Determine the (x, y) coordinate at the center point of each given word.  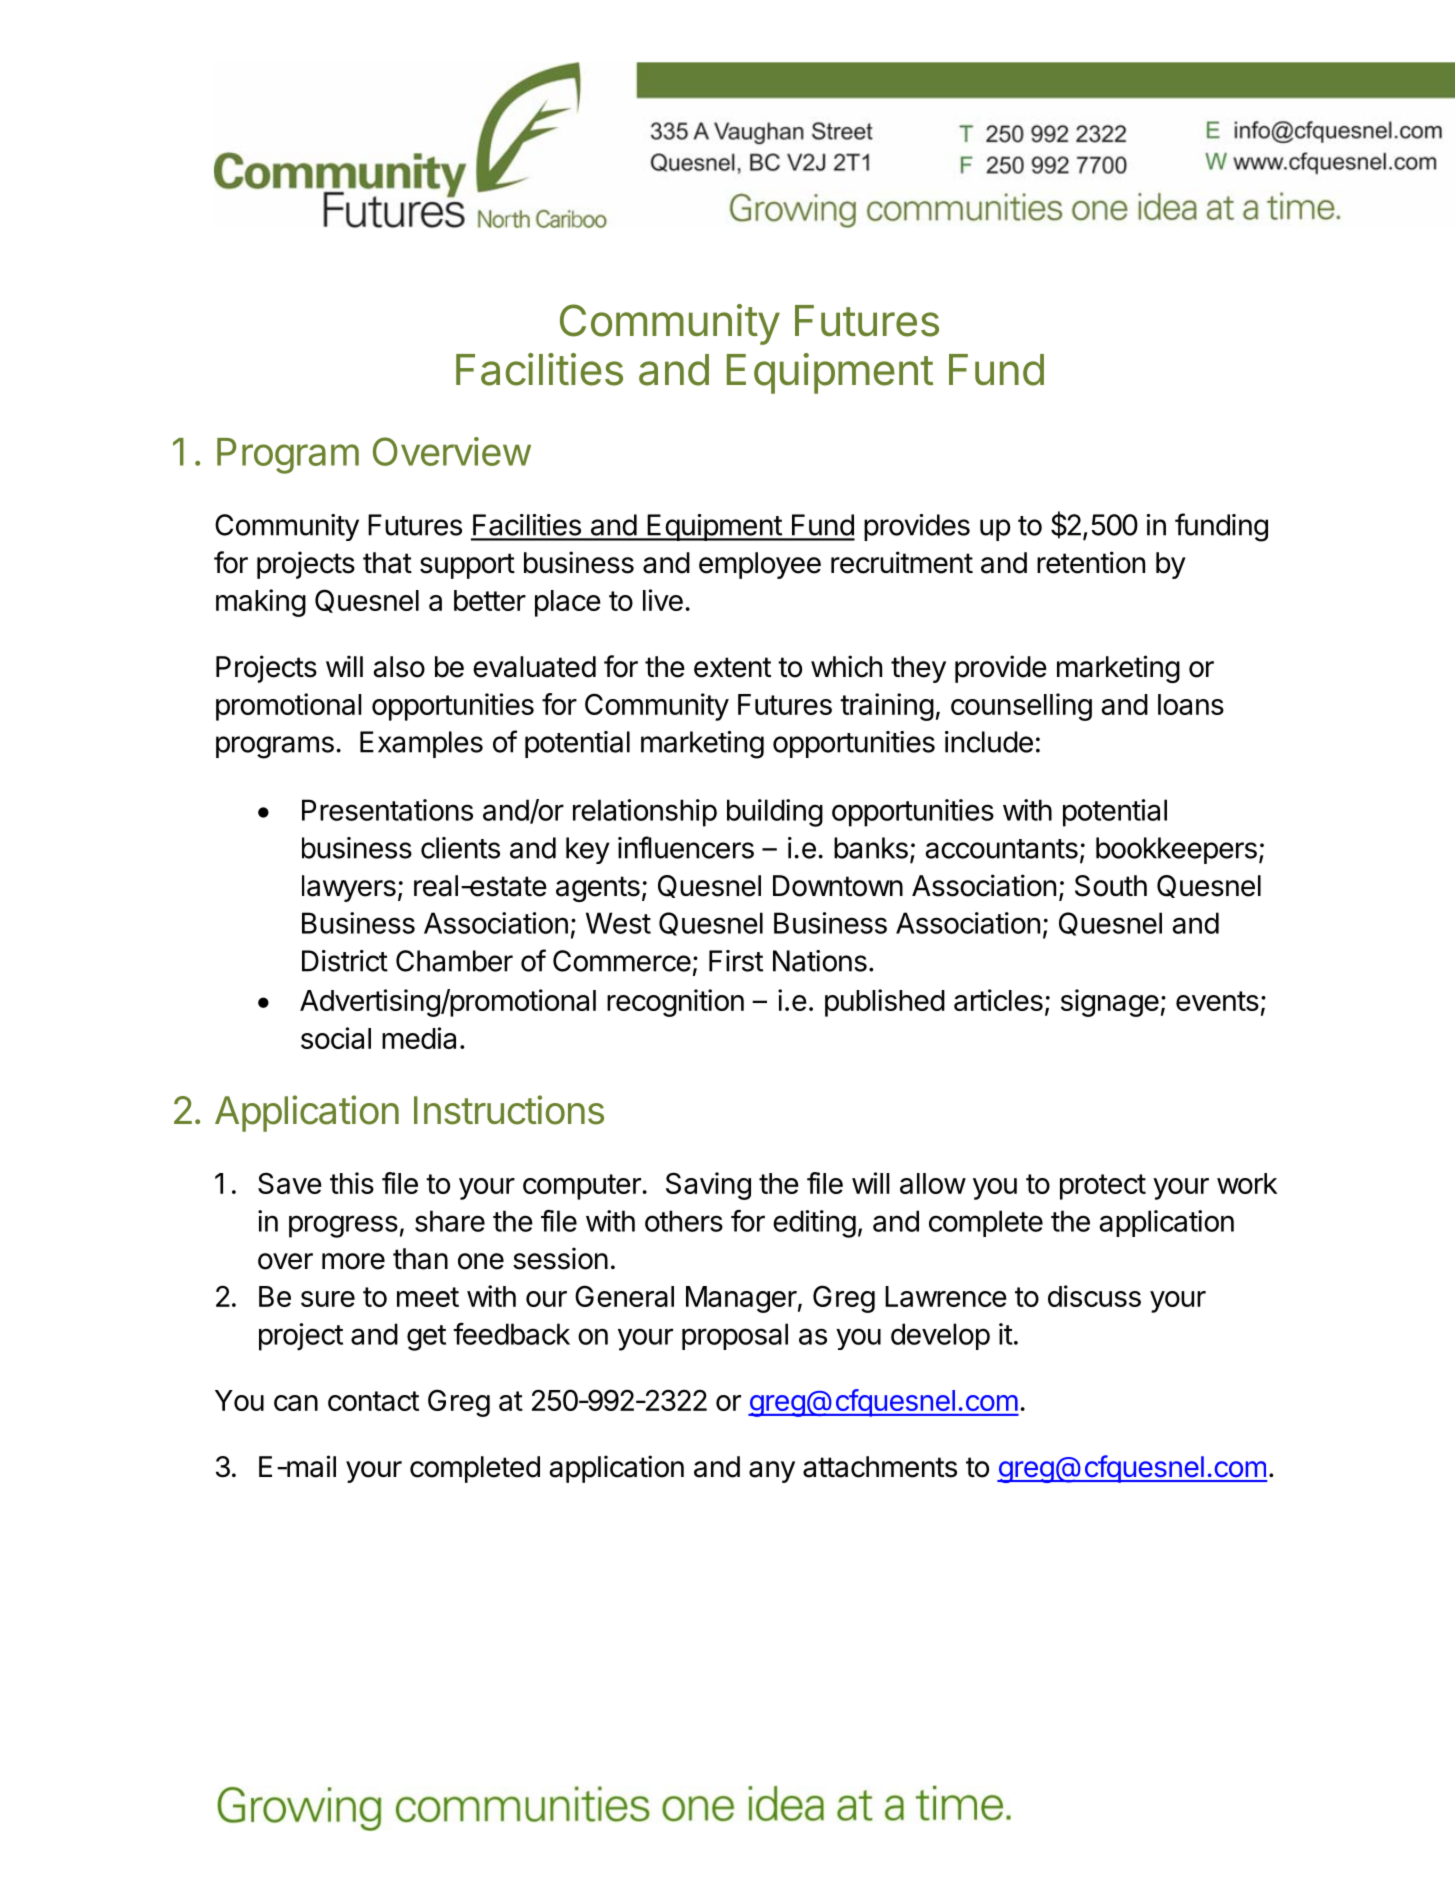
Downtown (838, 886)
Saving (708, 1186)
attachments (880, 1467)
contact (373, 1401)
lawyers (349, 888)
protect (1103, 1187)
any (772, 1472)
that (387, 563)
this (352, 1183)
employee (760, 565)
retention (1091, 562)
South (1111, 886)
